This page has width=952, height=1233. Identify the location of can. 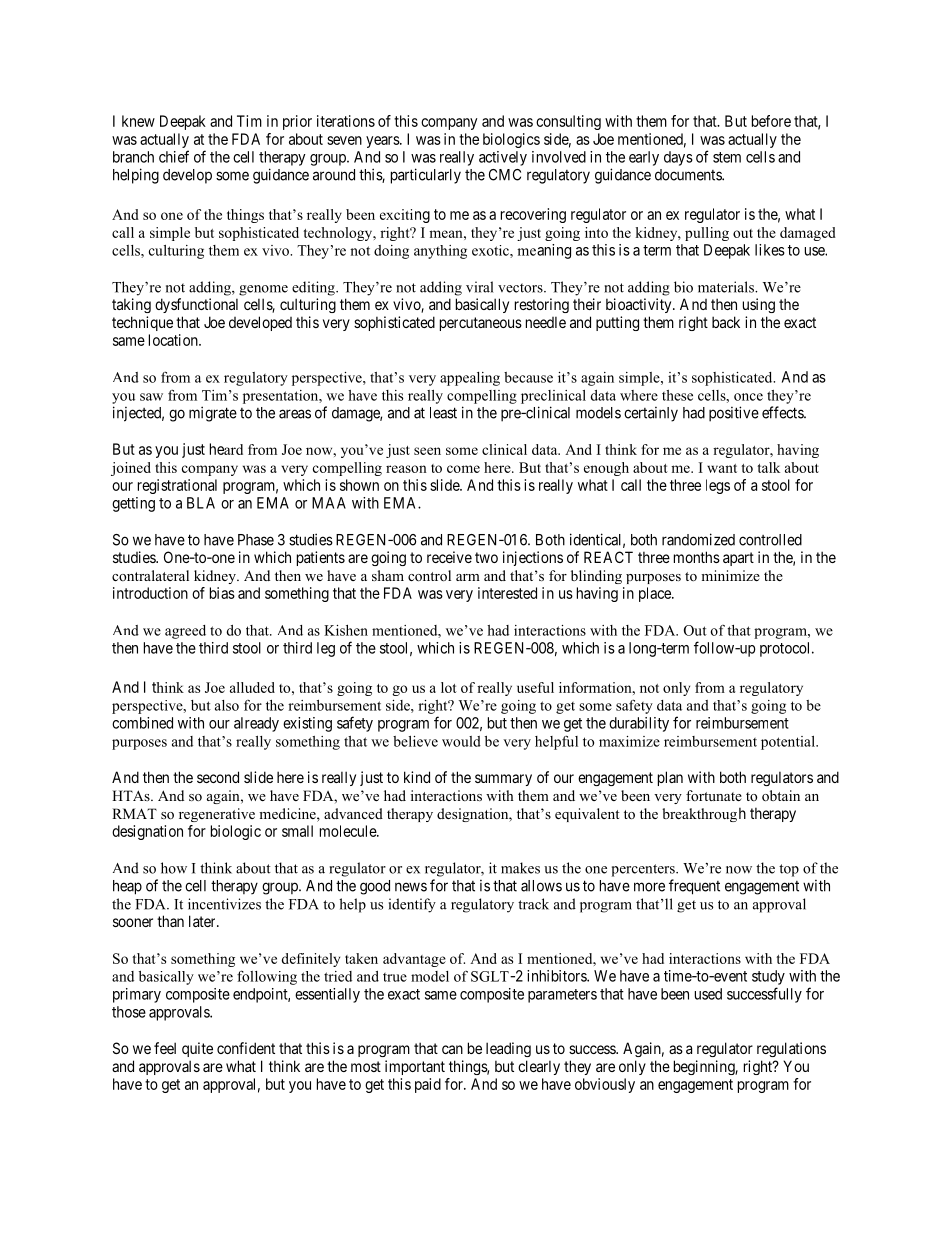
(452, 1049).
